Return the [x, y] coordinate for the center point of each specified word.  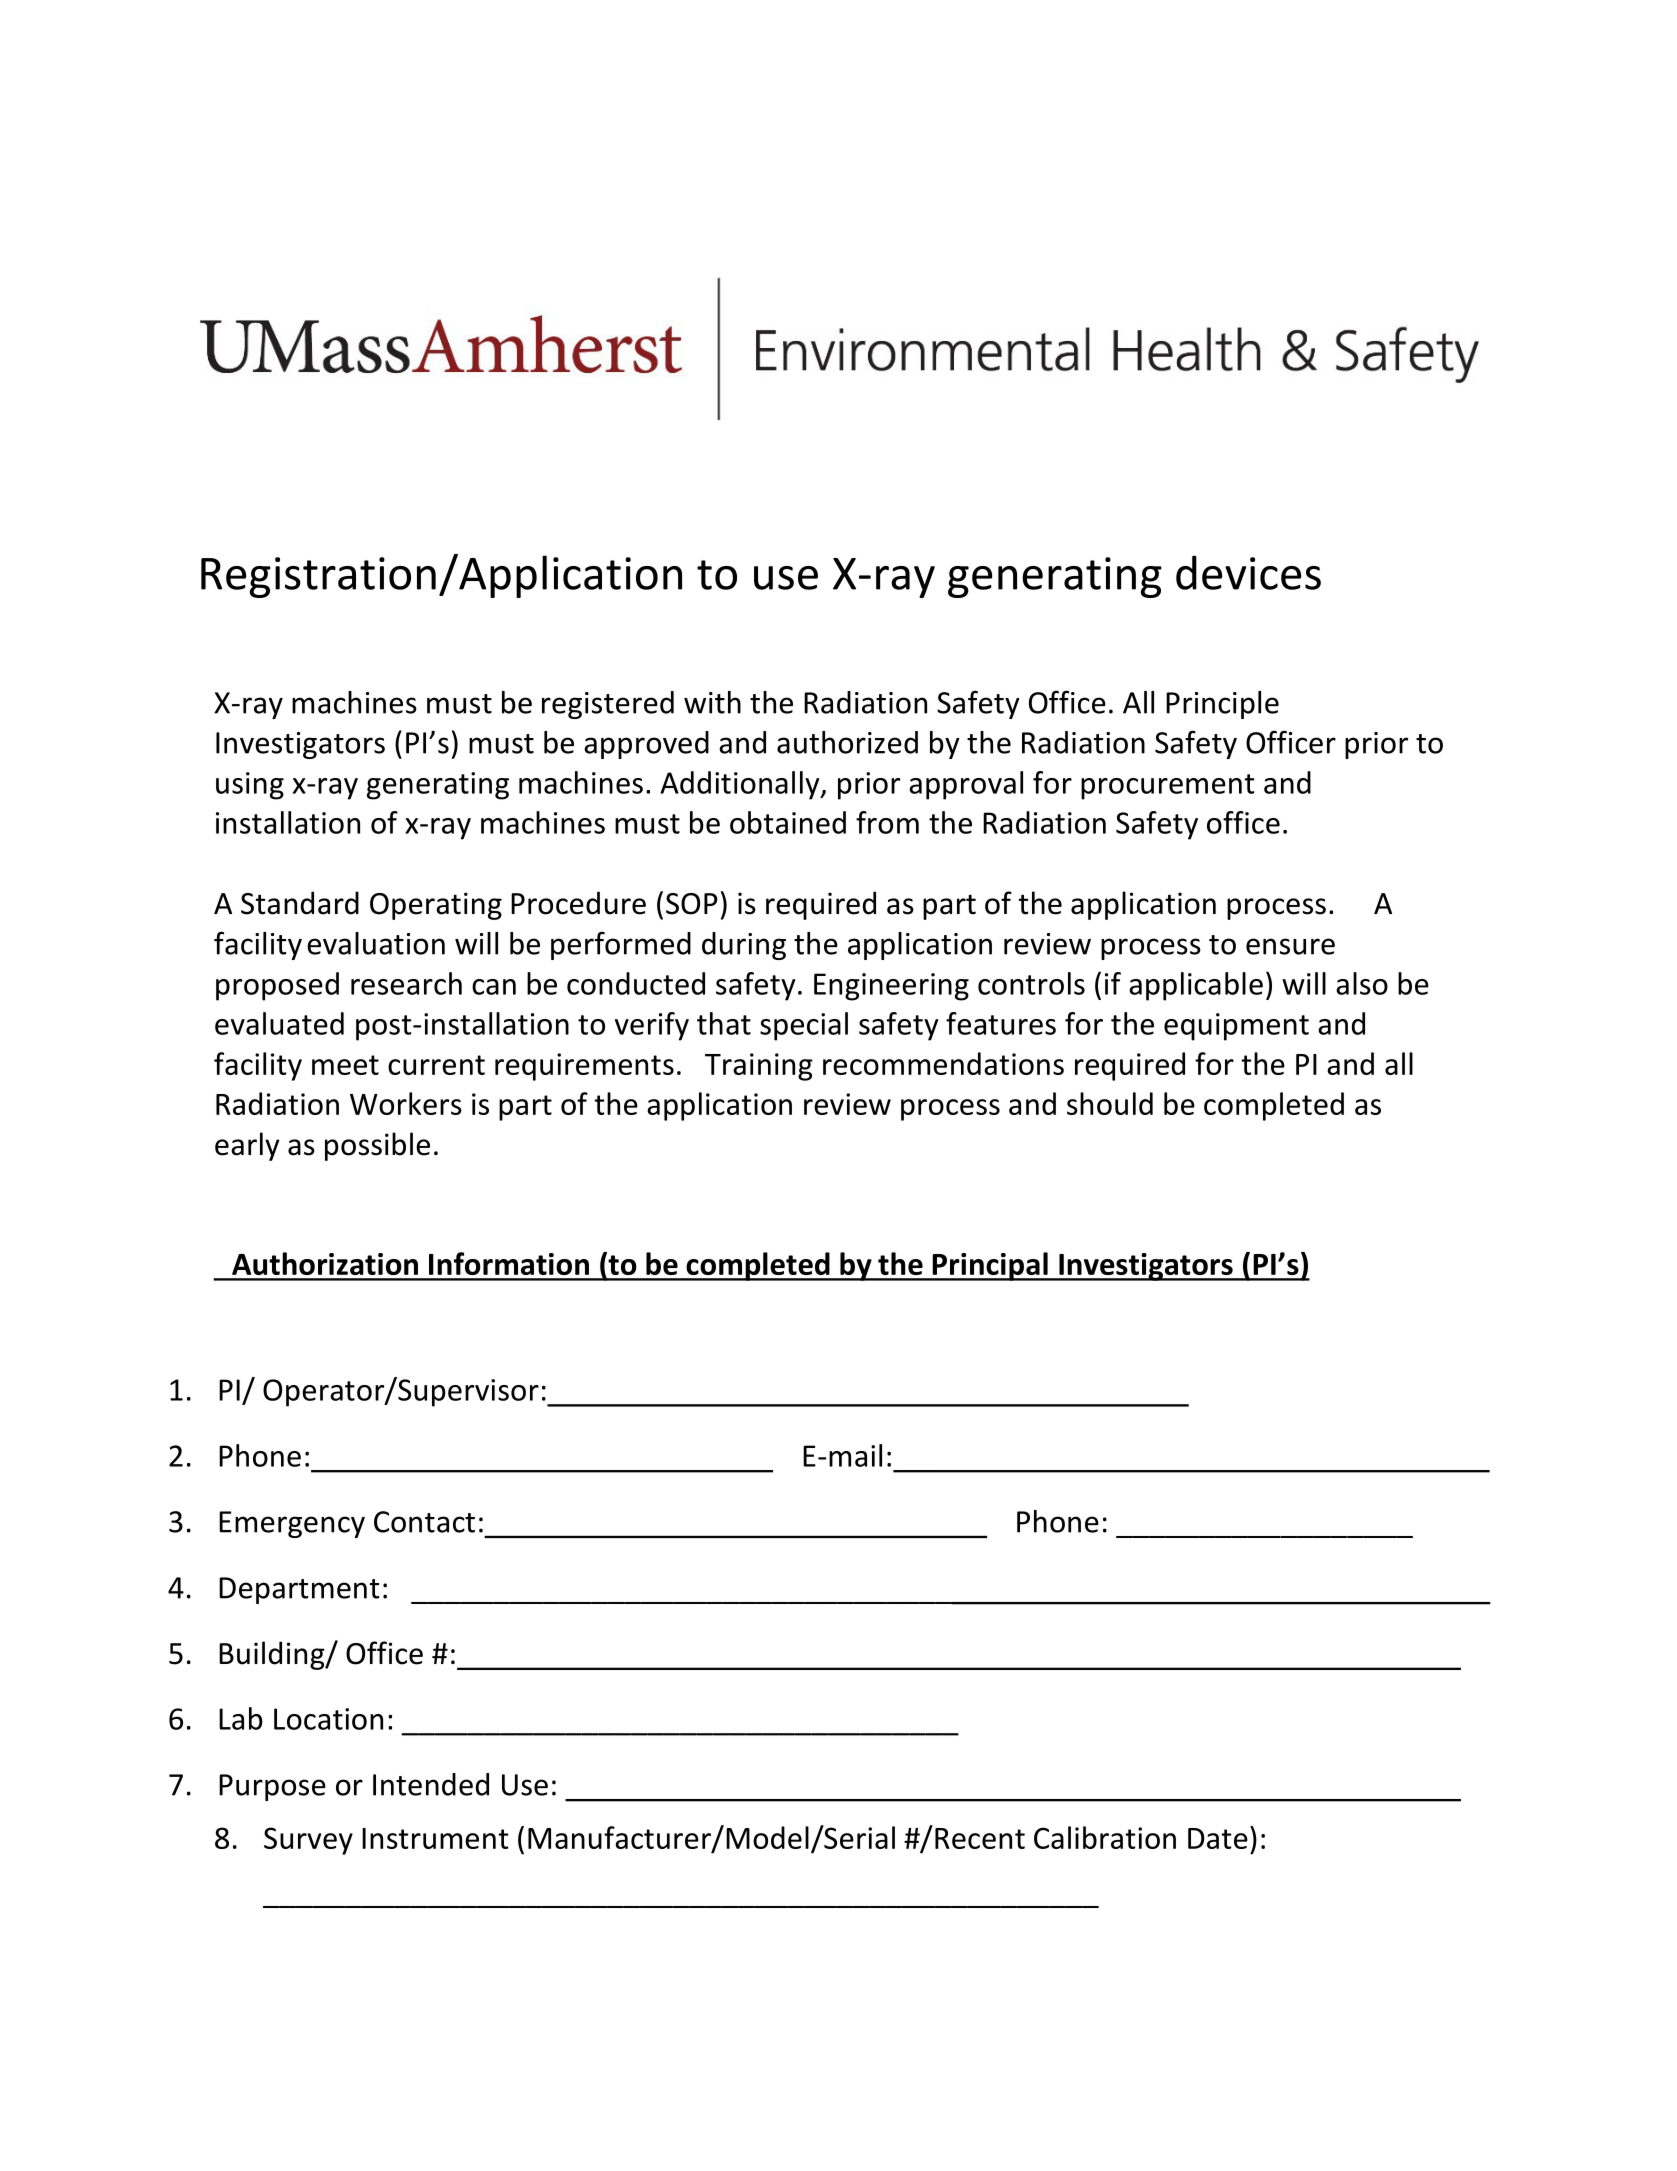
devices [1248, 572]
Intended [431, 1784]
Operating [436, 906]
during [744, 946]
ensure [1290, 946]
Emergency [292, 1524]
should [1110, 1103]
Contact [424, 1522]
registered [608, 705]
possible [377, 1146]
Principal [990, 1266]
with [712, 702]
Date [1218, 1838]
